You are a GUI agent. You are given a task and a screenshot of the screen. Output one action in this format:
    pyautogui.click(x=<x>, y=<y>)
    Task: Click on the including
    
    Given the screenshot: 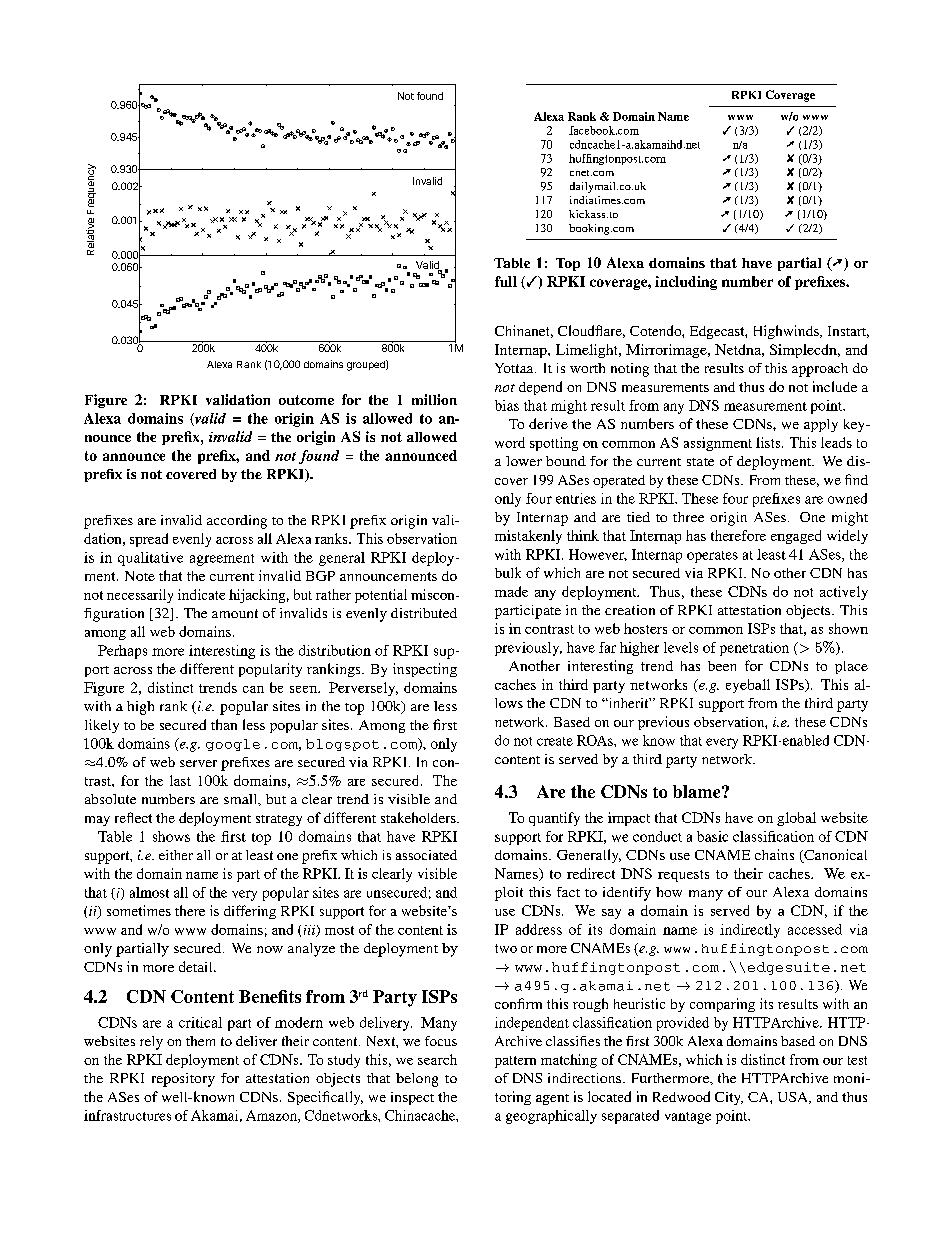 What is the action you would take?
    pyautogui.click(x=686, y=283)
